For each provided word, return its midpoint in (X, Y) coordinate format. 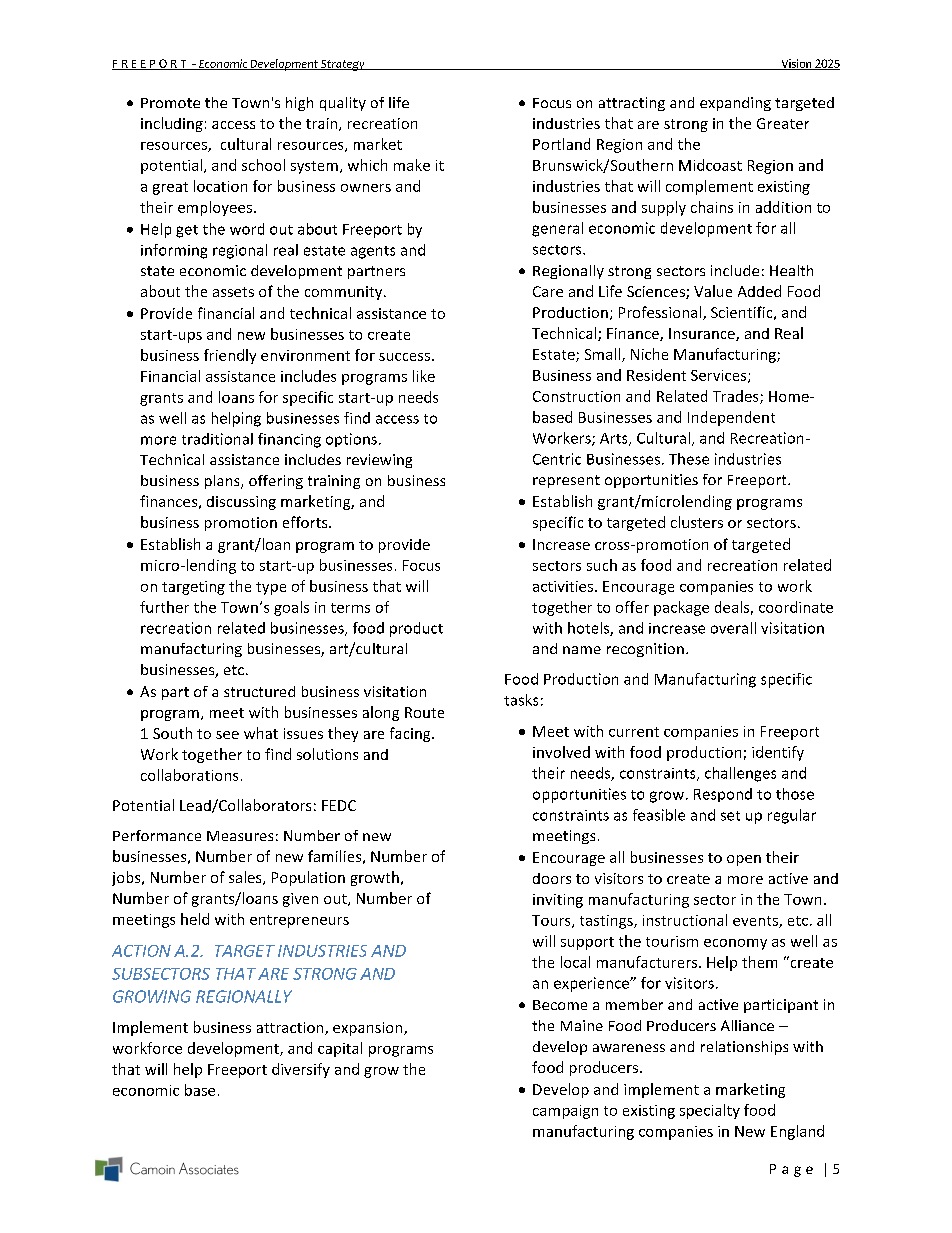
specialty (710, 1111)
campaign (565, 1112)
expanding (735, 104)
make (412, 165)
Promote (170, 103)
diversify (301, 1070)
